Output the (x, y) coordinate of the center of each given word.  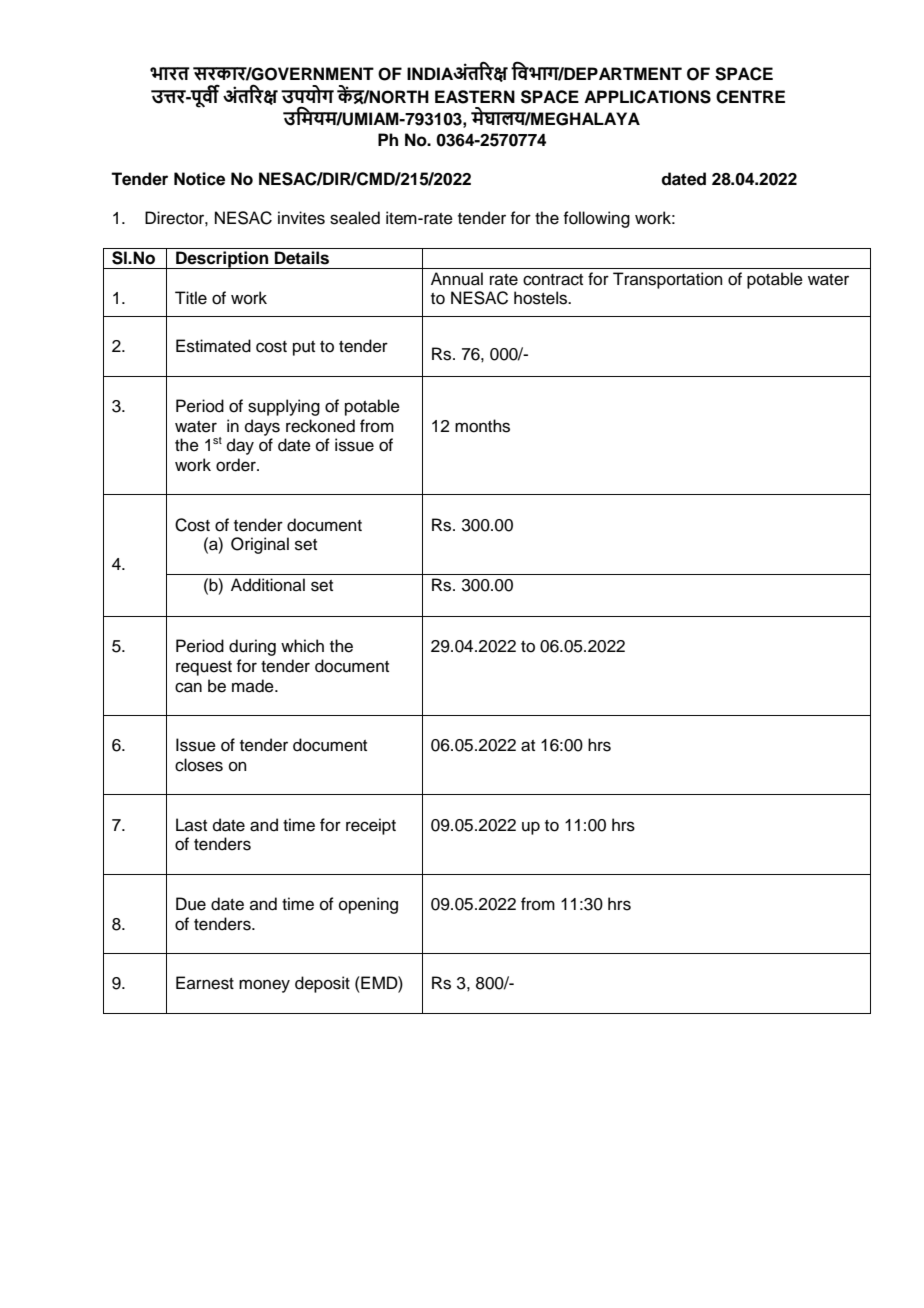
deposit (322, 984)
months (482, 426)
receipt (371, 826)
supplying (284, 407)
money (264, 986)
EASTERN (475, 97)
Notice (199, 179)
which (302, 646)
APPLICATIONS (647, 97)
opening (368, 905)
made (254, 686)
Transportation (668, 280)
